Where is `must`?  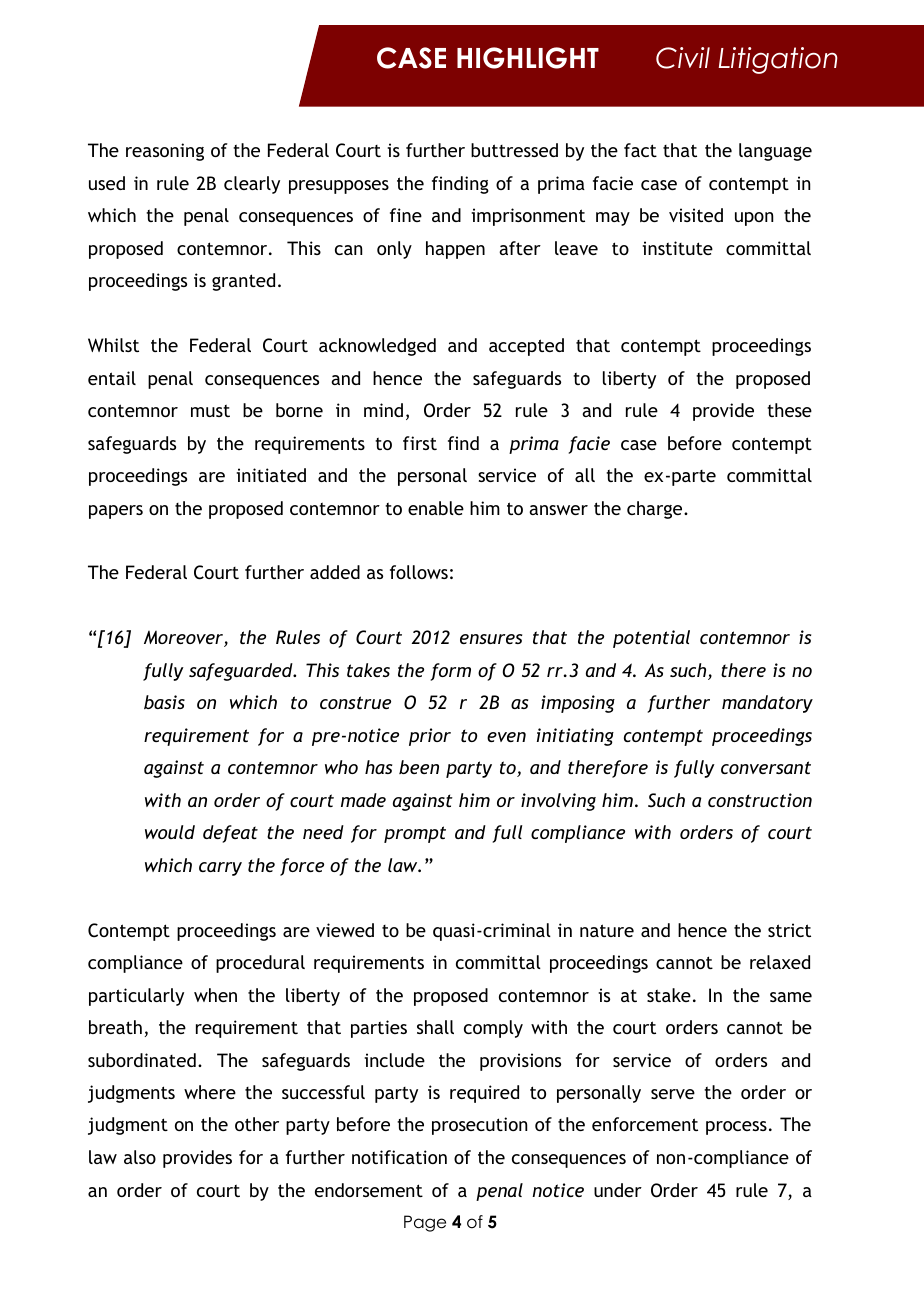
must is located at coordinates (210, 410).
